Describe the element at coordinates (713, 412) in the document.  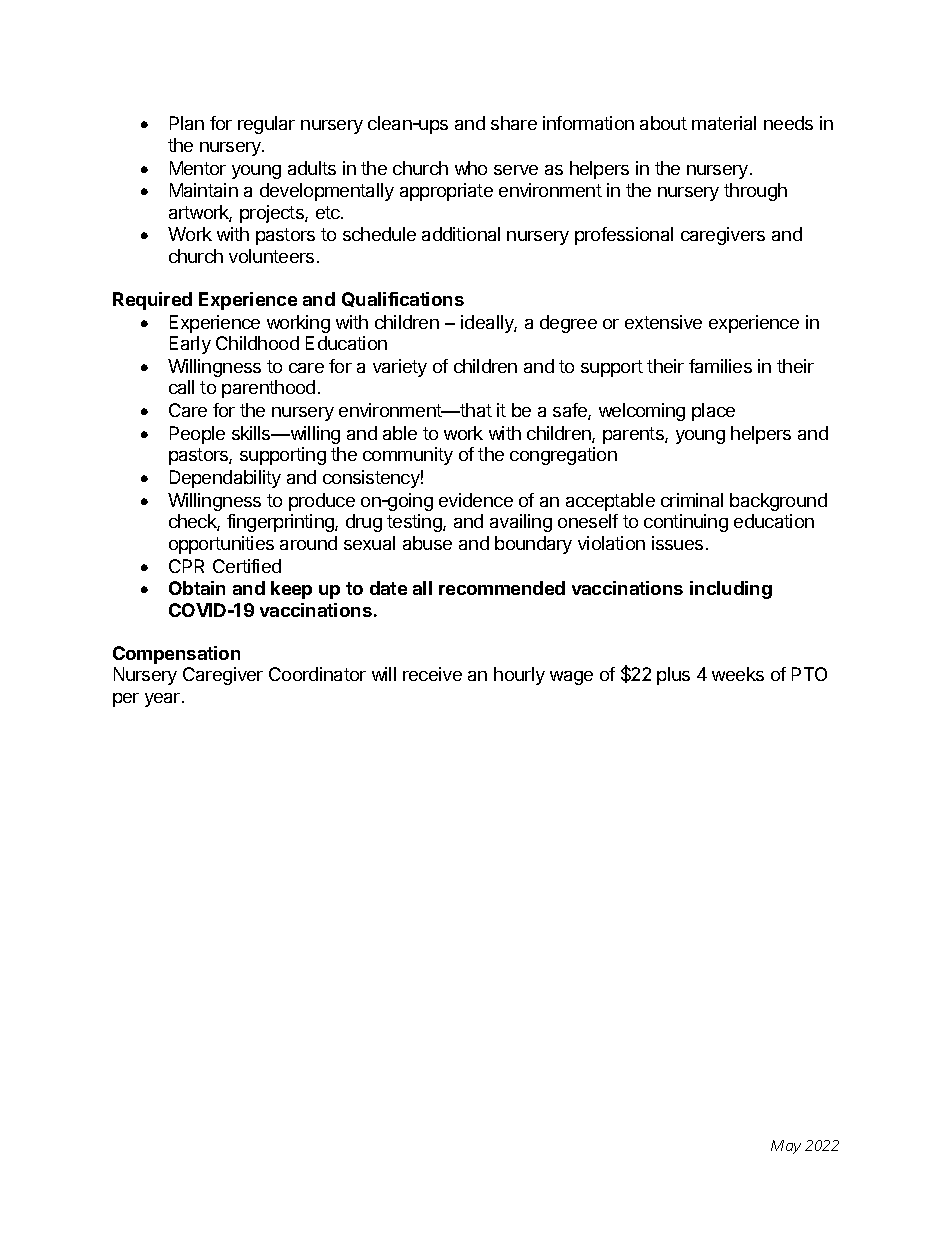
I see `place` at that location.
